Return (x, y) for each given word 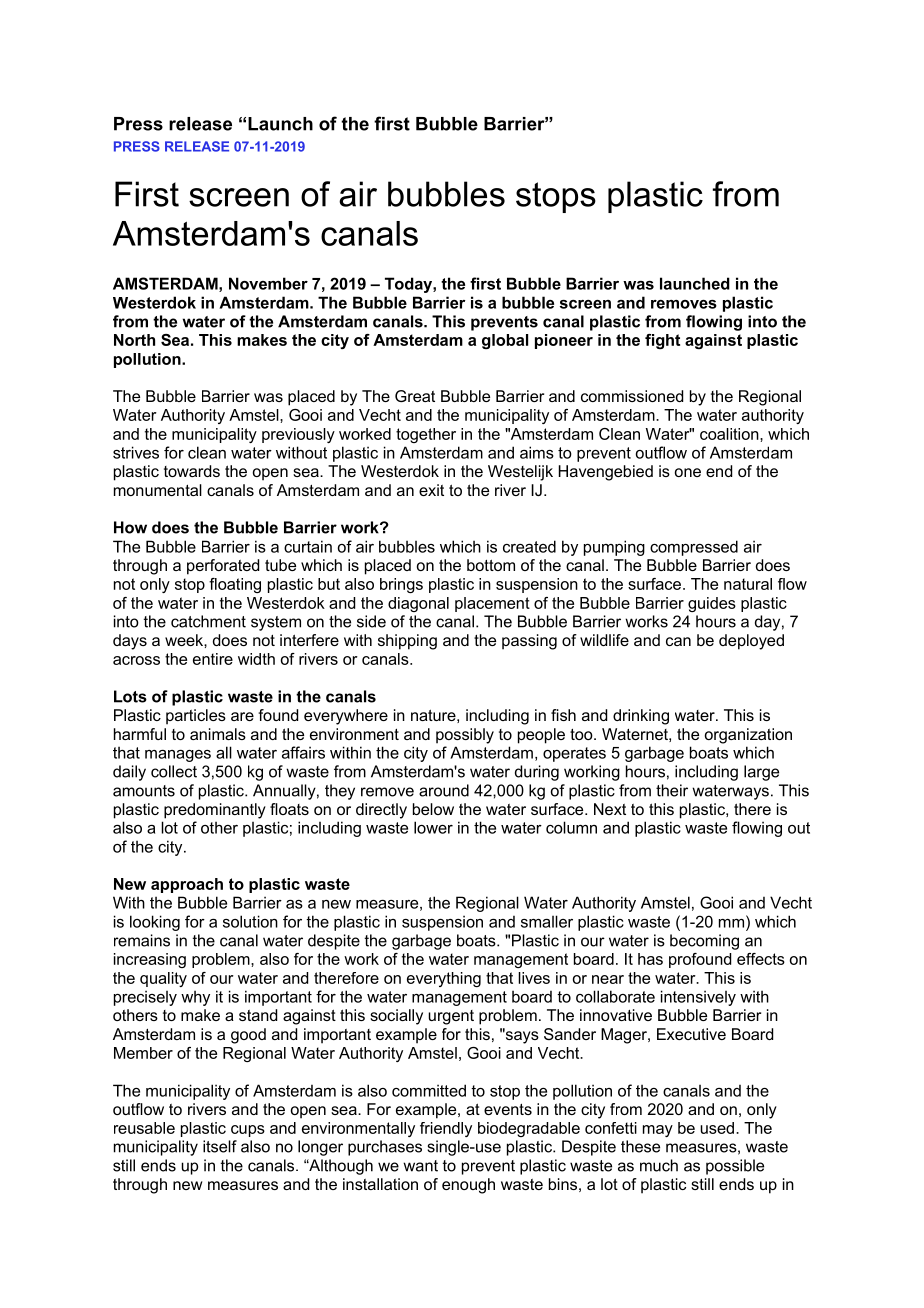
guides (712, 604)
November (268, 283)
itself (220, 1146)
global (505, 341)
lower (433, 827)
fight (662, 341)
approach (187, 885)
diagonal (418, 604)
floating (235, 585)
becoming (704, 942)
